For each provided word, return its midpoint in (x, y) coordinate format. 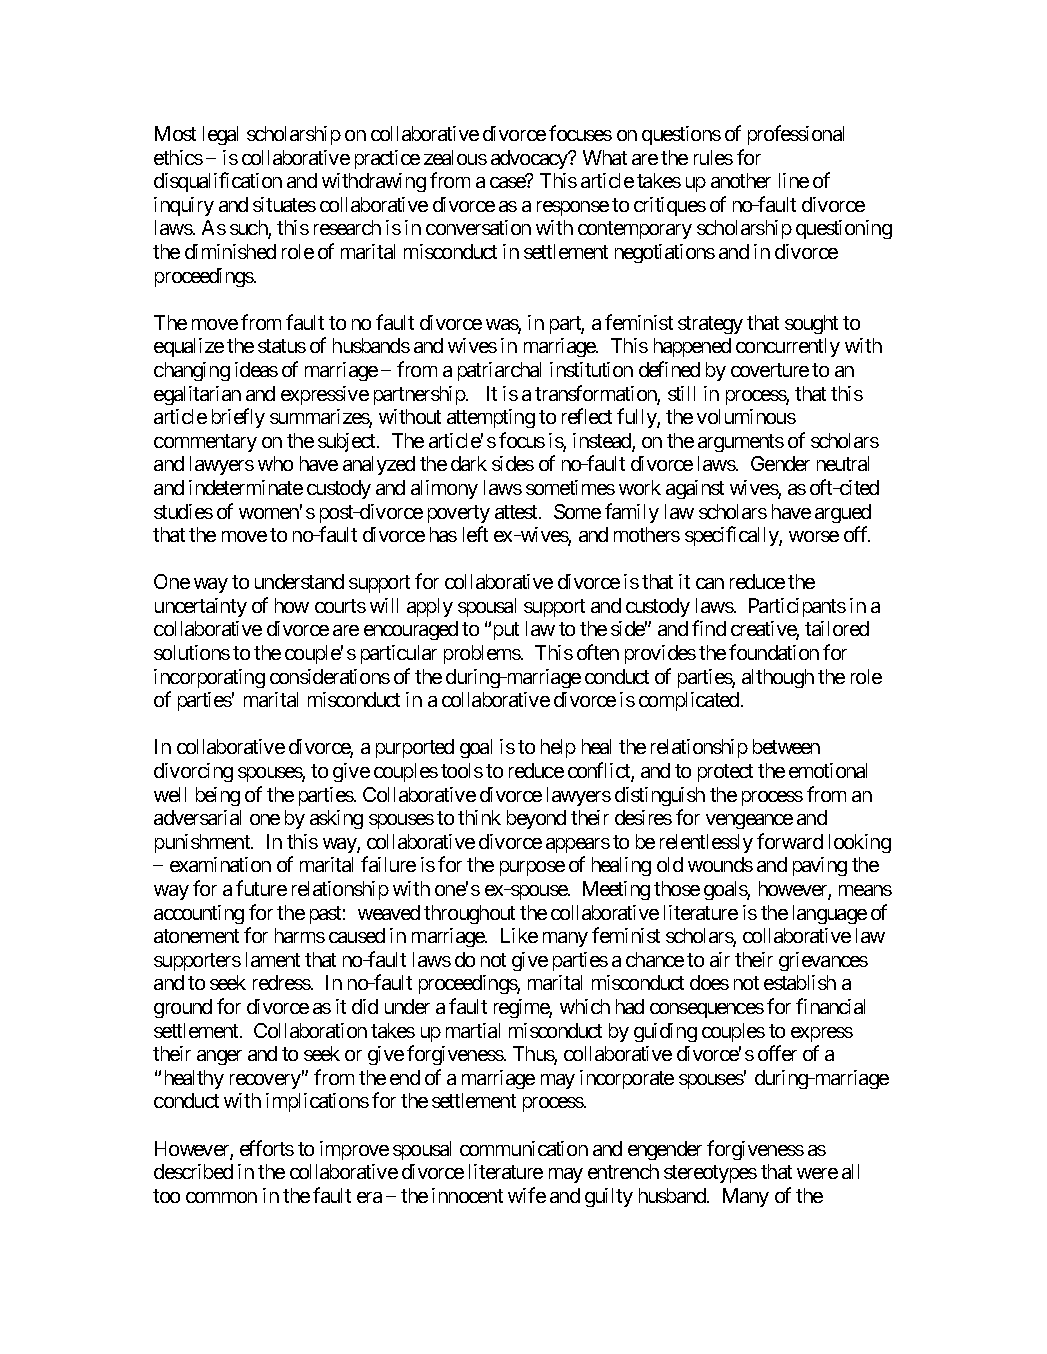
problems (482, 654)
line (794, 180)
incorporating (209, 678)
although (778, 678)
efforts (267, 1148)
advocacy (530, 159)
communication (524, 1148)
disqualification (218, 182)
